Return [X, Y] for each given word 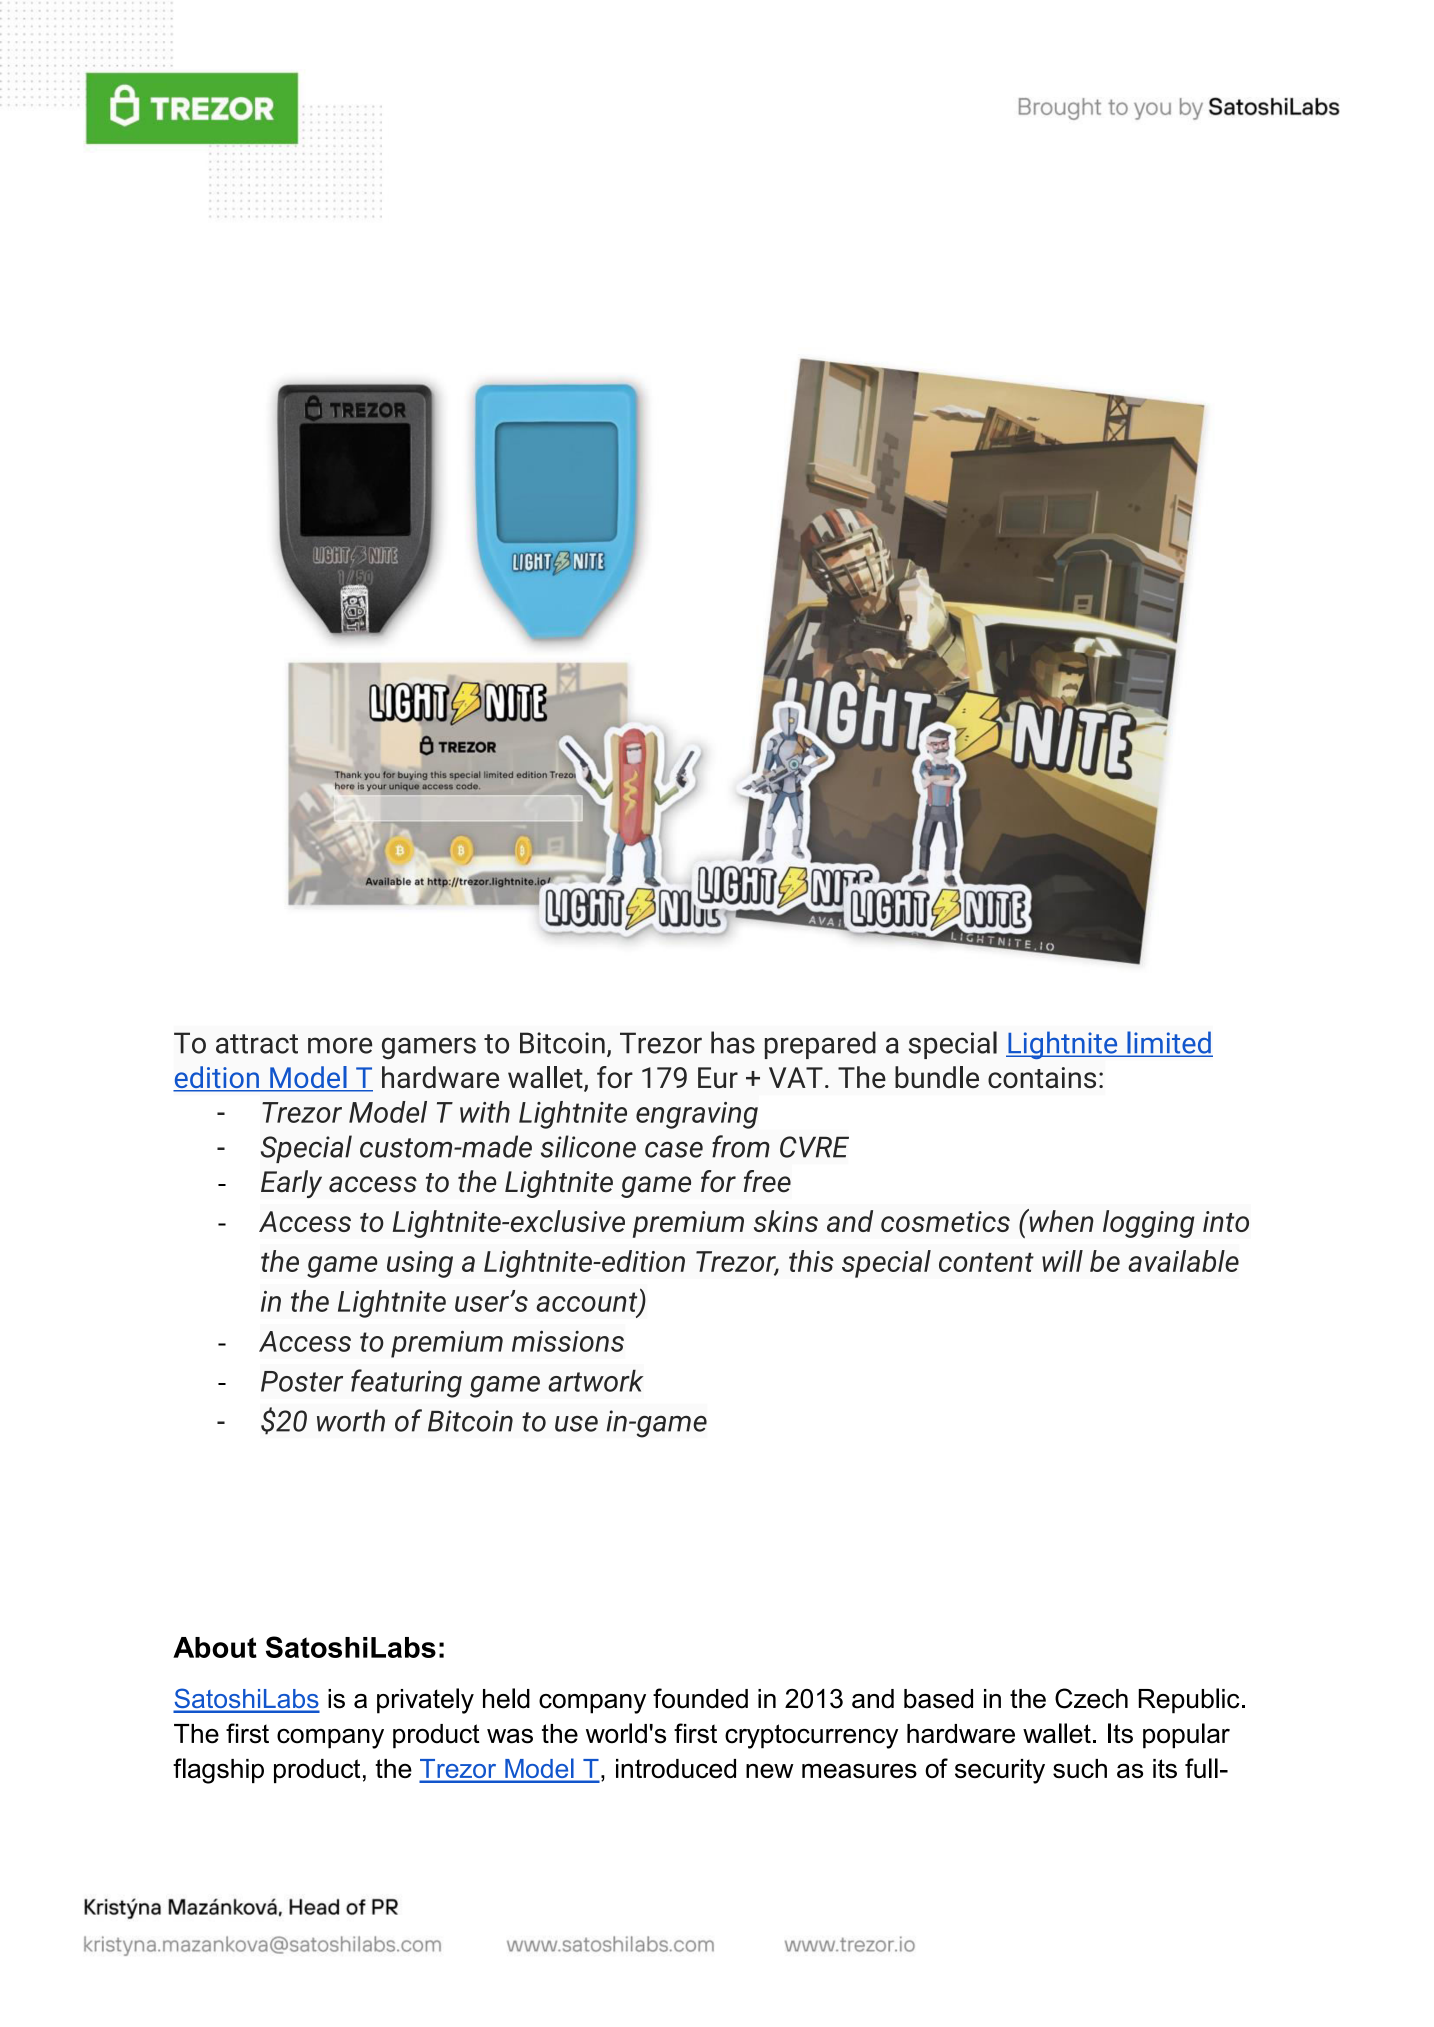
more [340, 1045]
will [1062, 1261]
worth [351, 1420]
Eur [718, 1077]
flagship [218, 1771]
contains [1042, 1077]
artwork [595, 1381]
